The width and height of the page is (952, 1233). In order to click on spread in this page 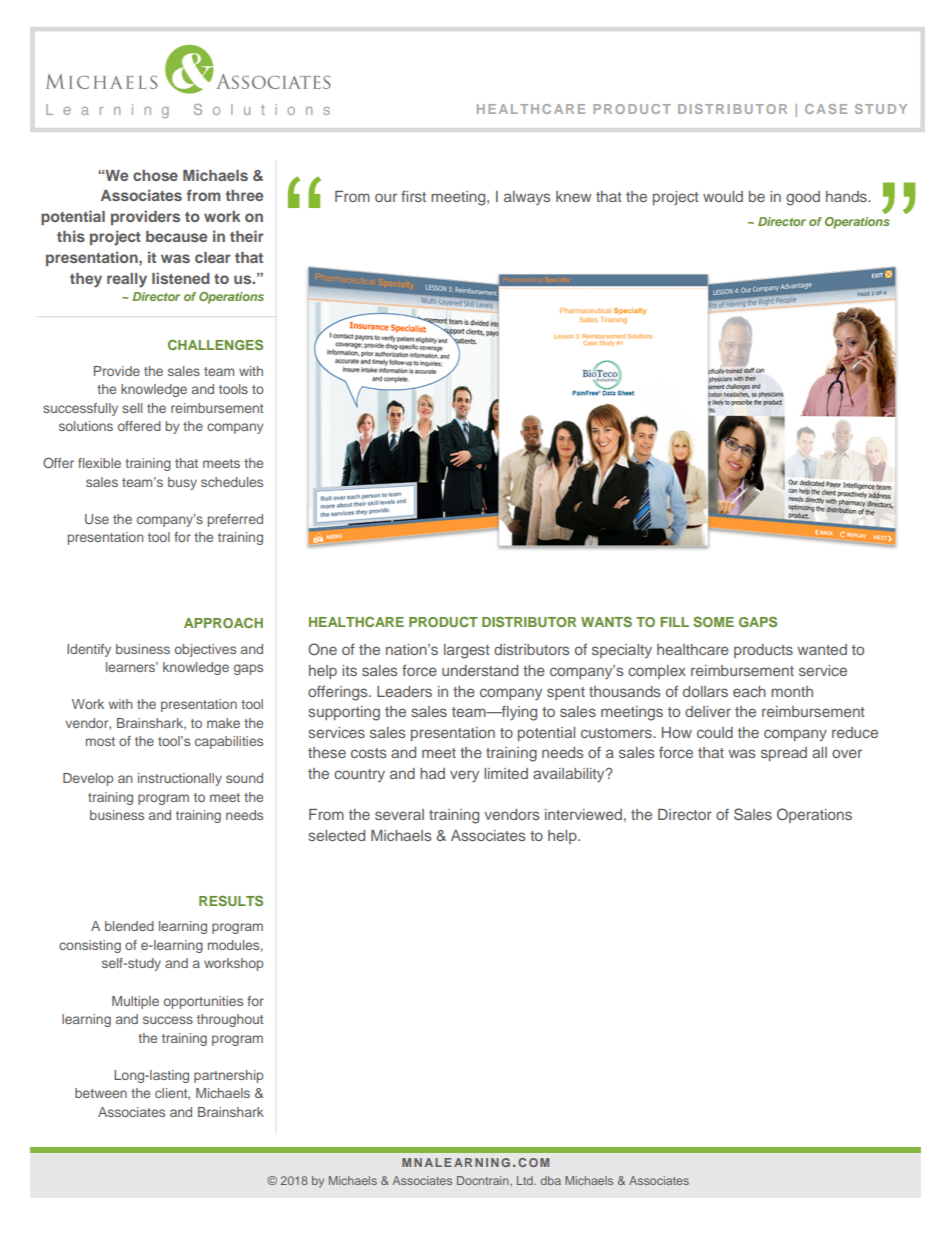, I will do `click(784, 754)`.
